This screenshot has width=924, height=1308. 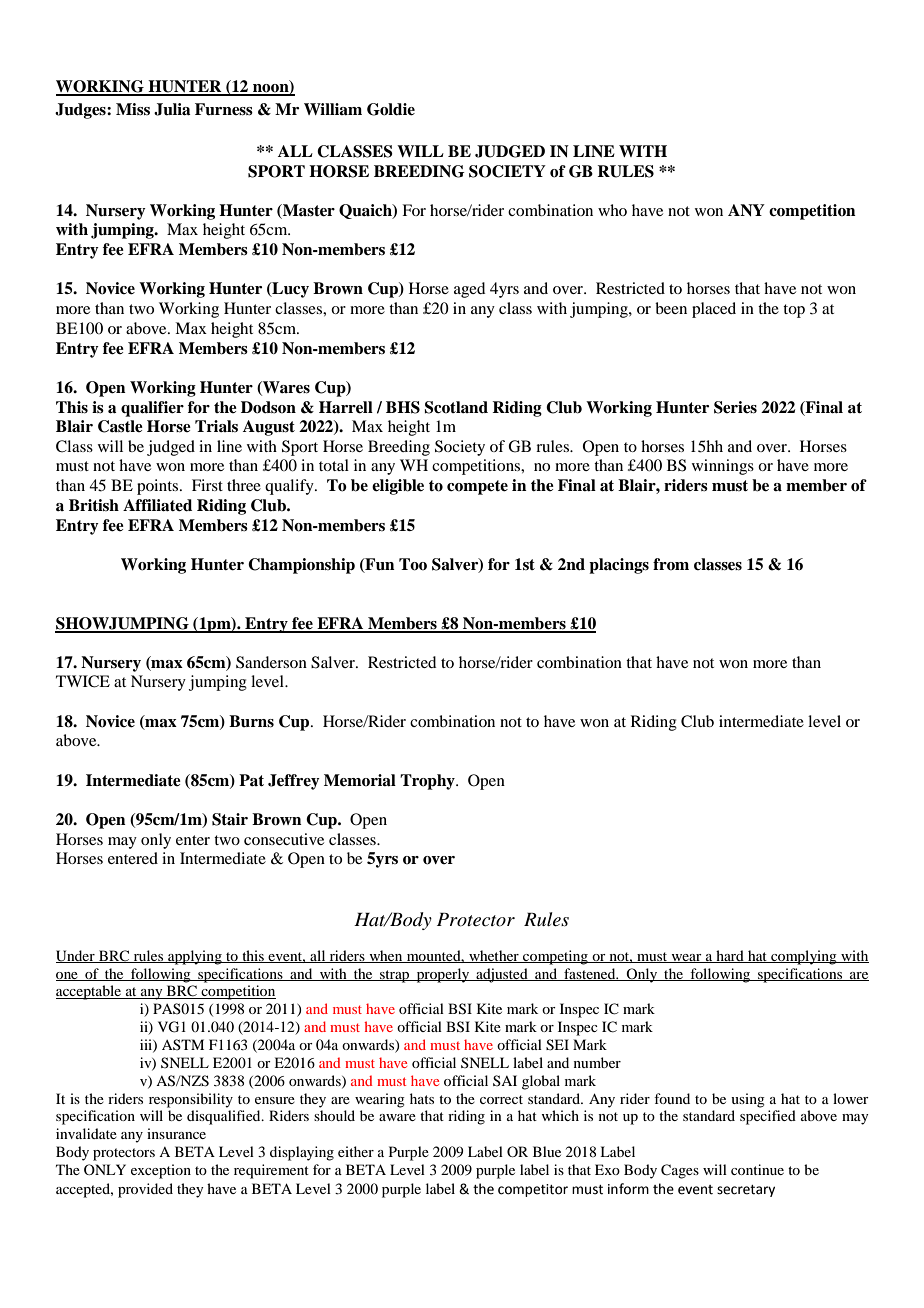 What do you see at coordinates (428, 782) in the screenshot?
I see `Trophy` at bounding box center [428, 782].
